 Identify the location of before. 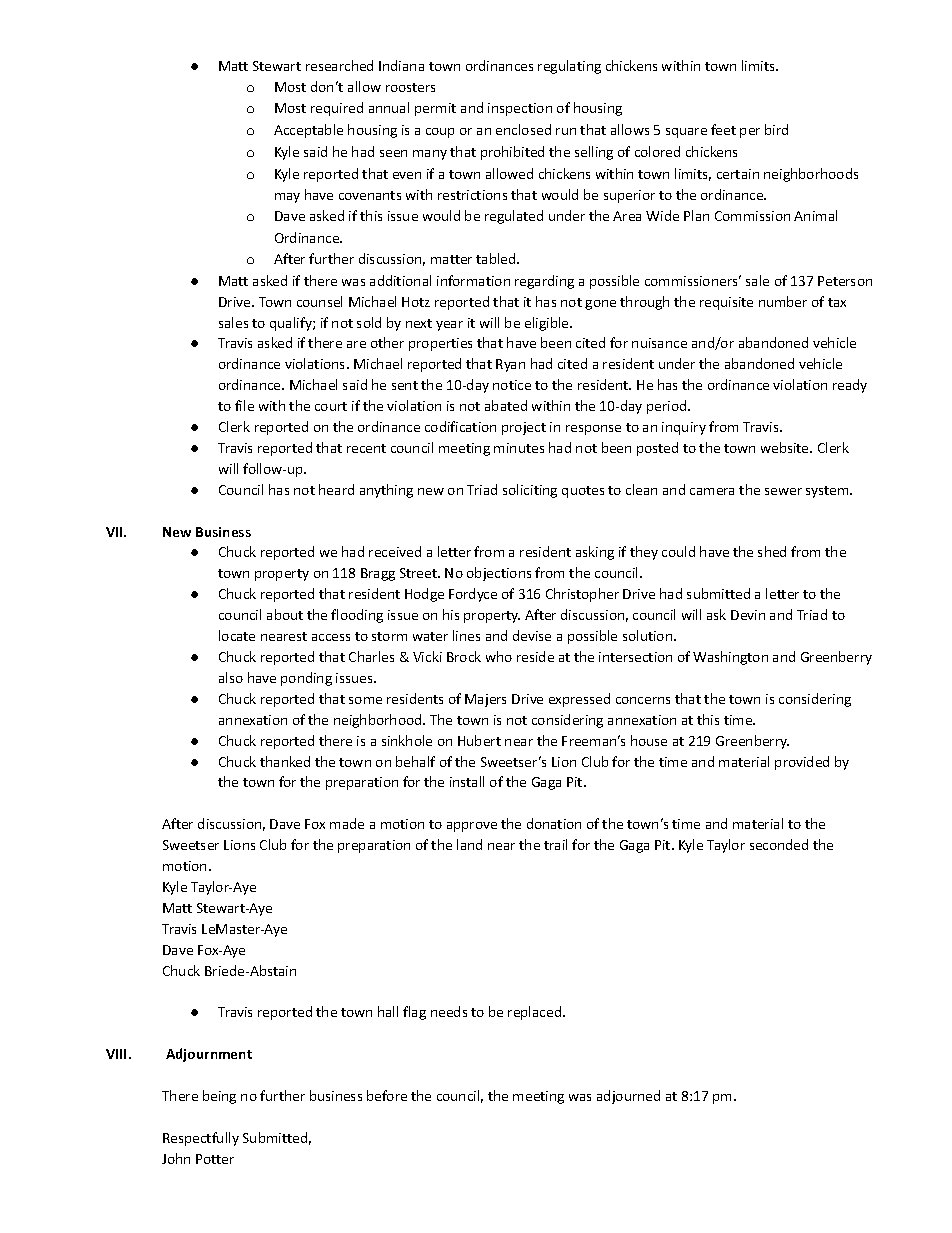
(387, 1095).
